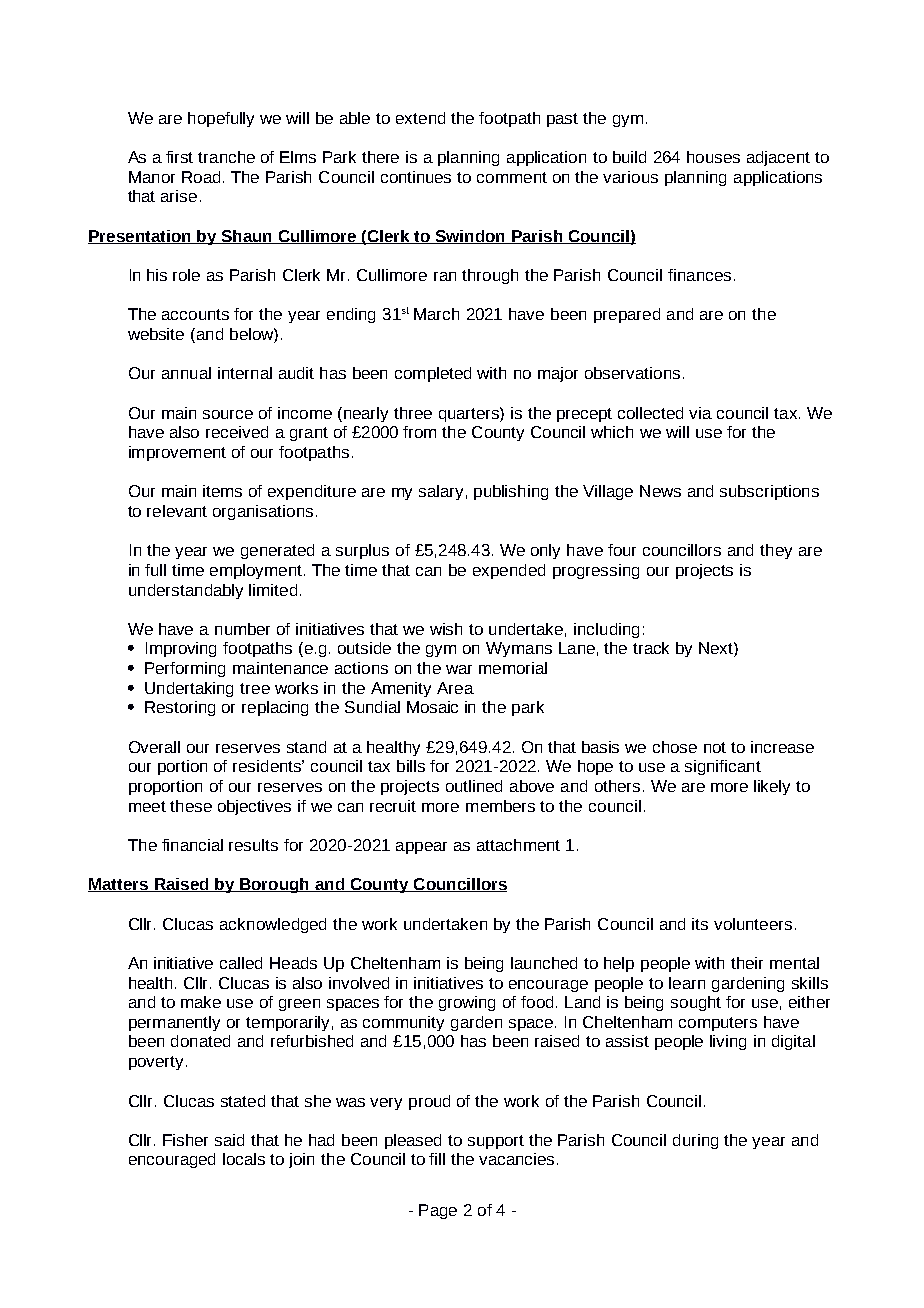  Describe the element at coordinates (437, 1159) in the screenshot. I see `fill` at that location.
